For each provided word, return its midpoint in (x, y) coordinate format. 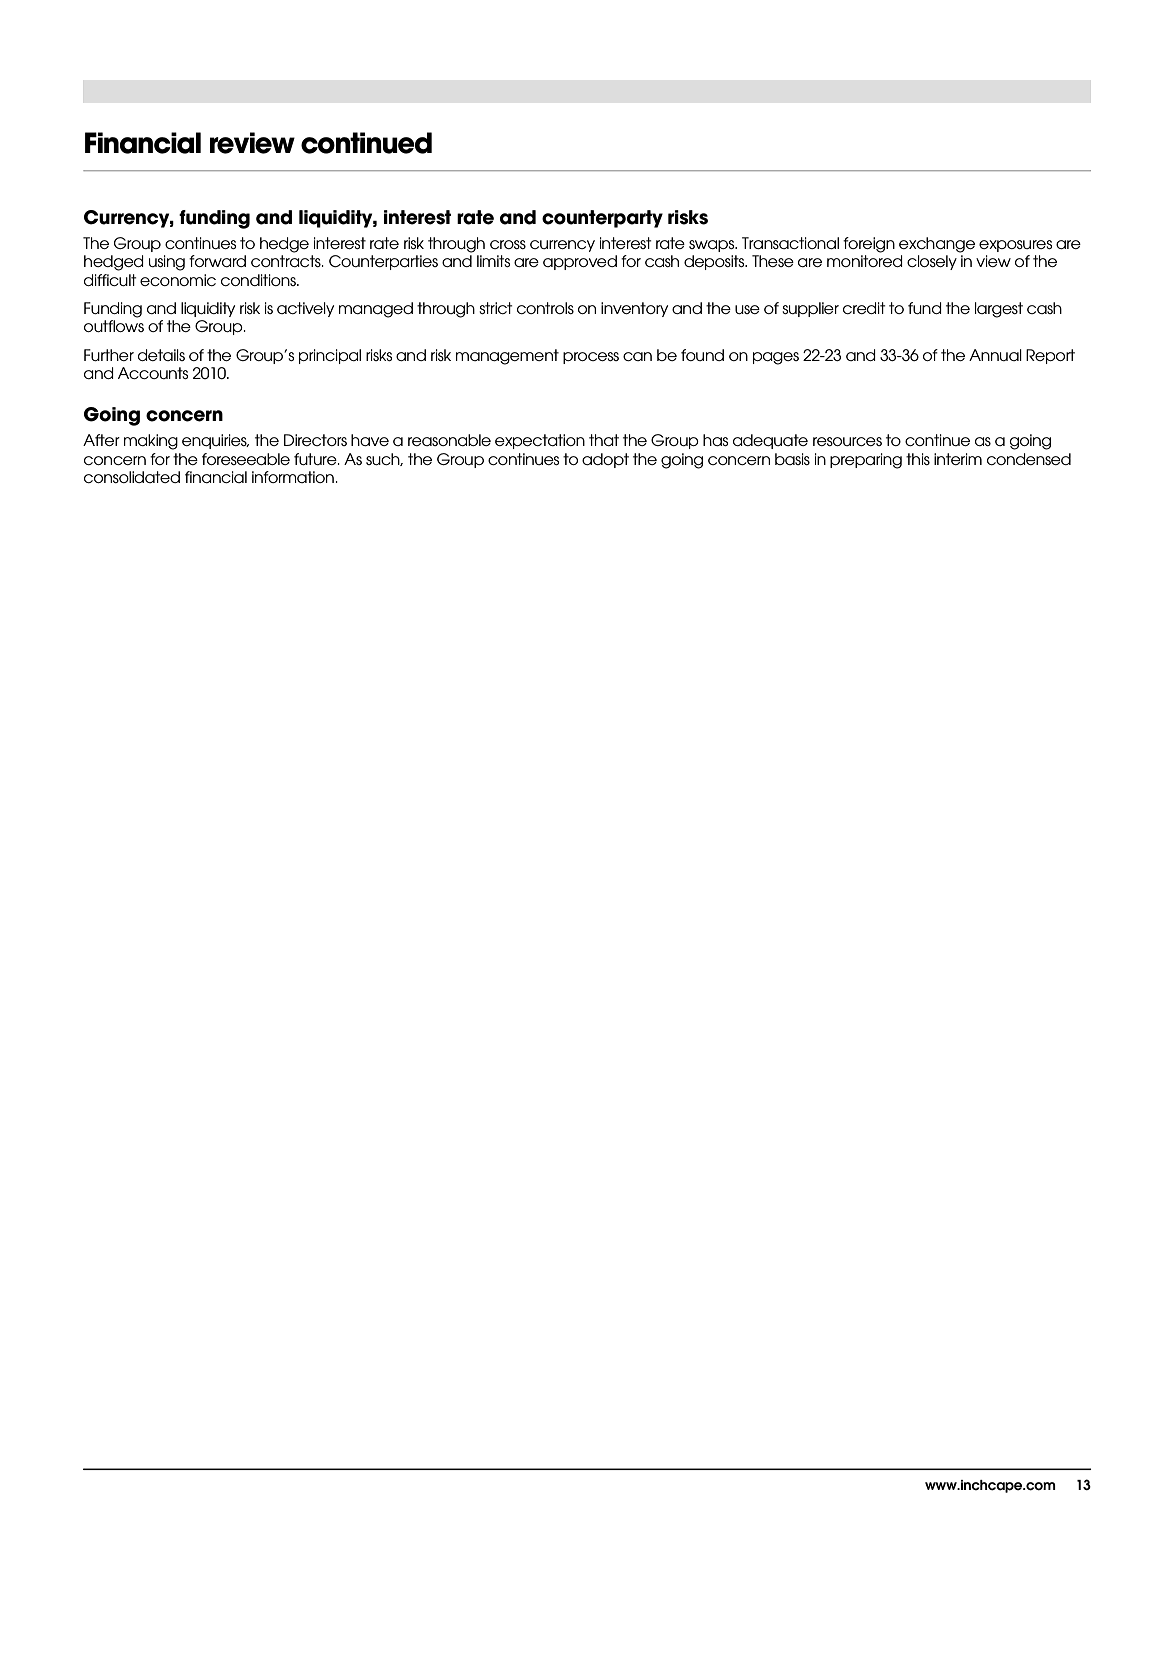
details (161, 355)
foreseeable (246, 459)
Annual (995, 355)
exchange (937, 245)
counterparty (602, 219)
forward (217, 261)
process (591, 358)
